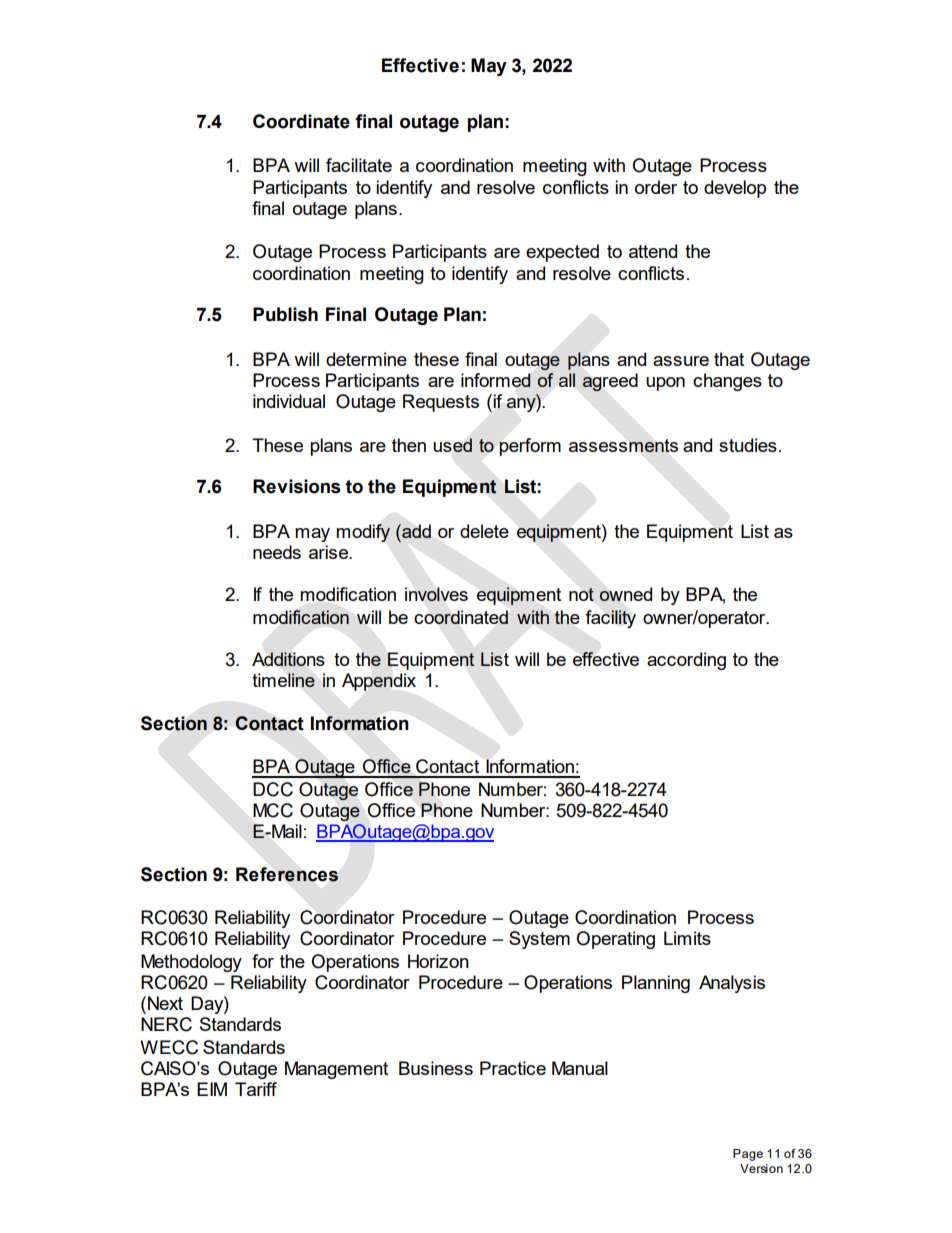 The image size is (952, 1233). Describe the element at coordinates (562, 253) in the screenshot. I see `expected` at that location.
